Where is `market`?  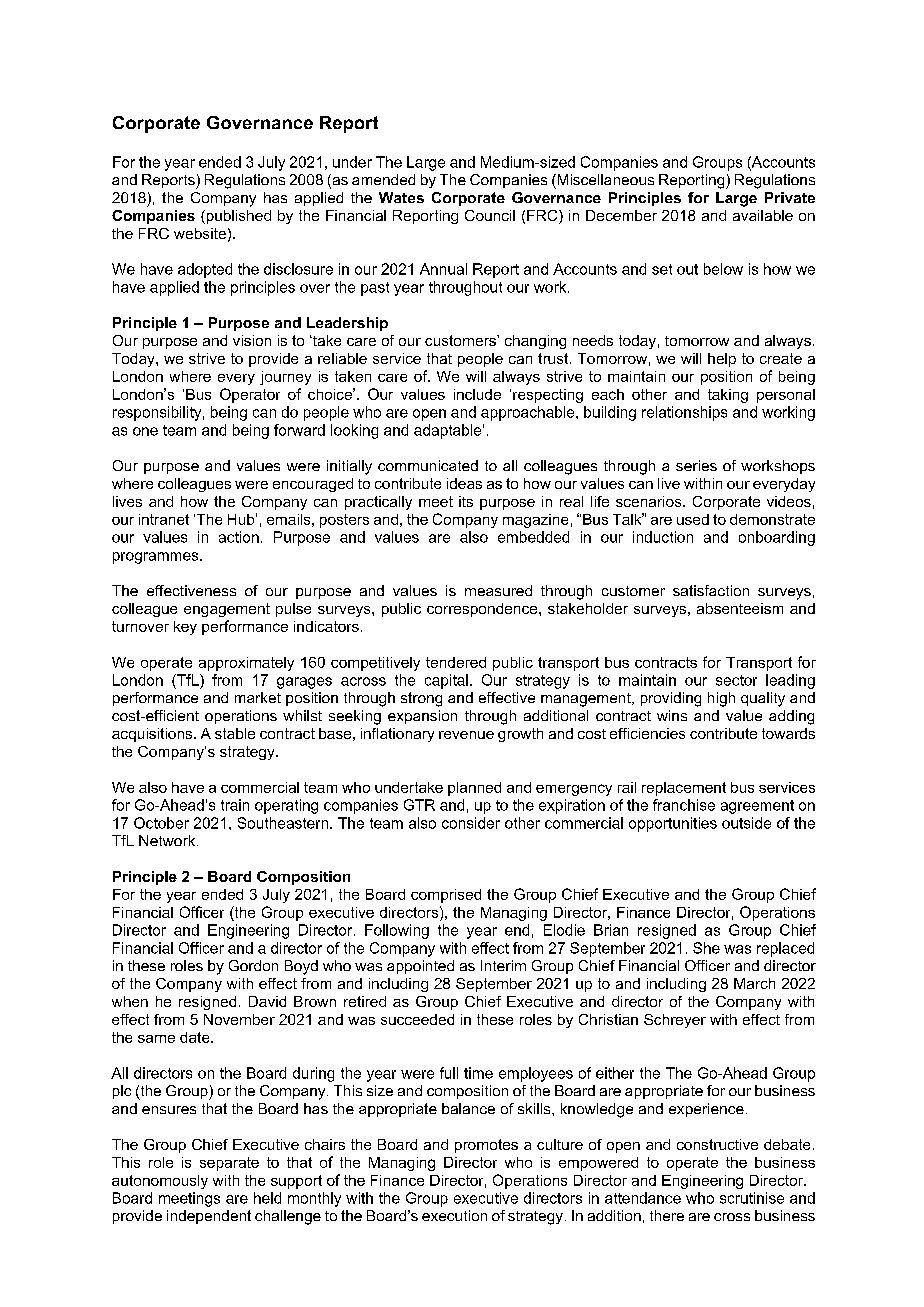 market is located at coordinates (258, 697).
